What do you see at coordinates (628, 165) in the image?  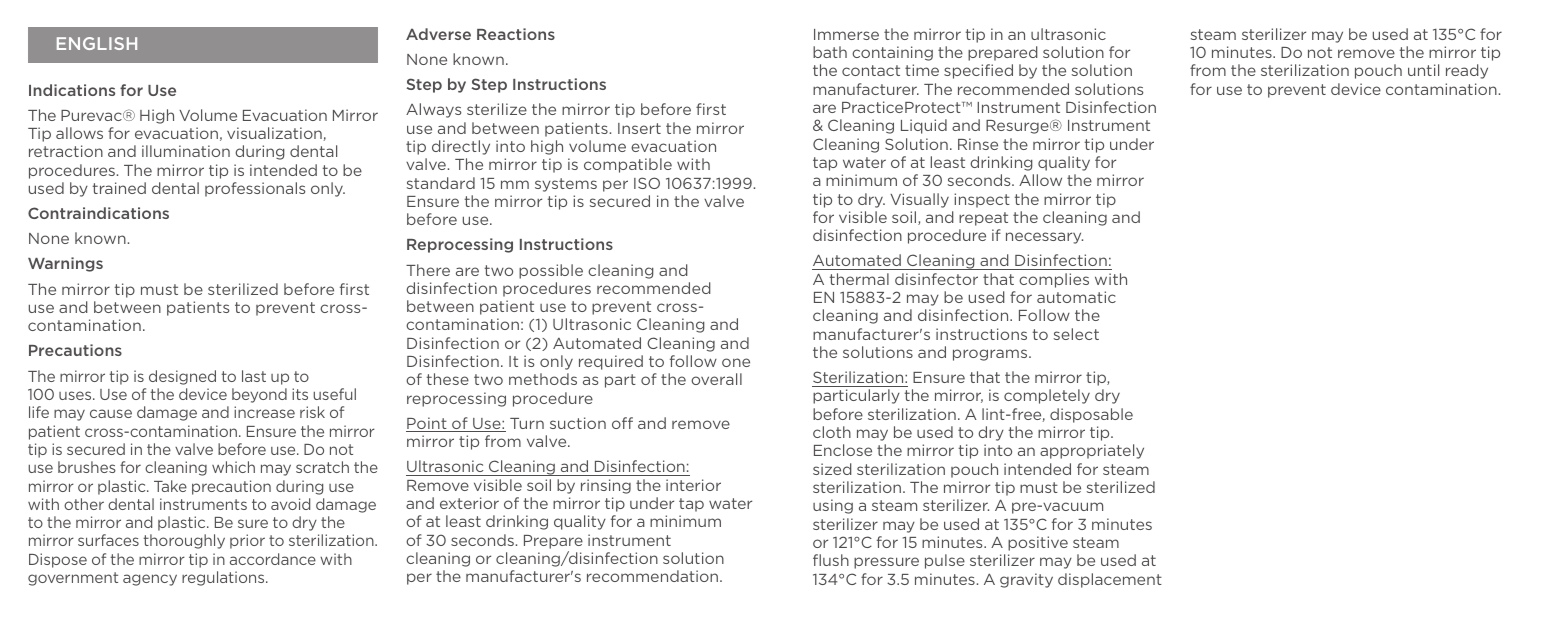 I see `compatible` at bounding box center [628, 165].
